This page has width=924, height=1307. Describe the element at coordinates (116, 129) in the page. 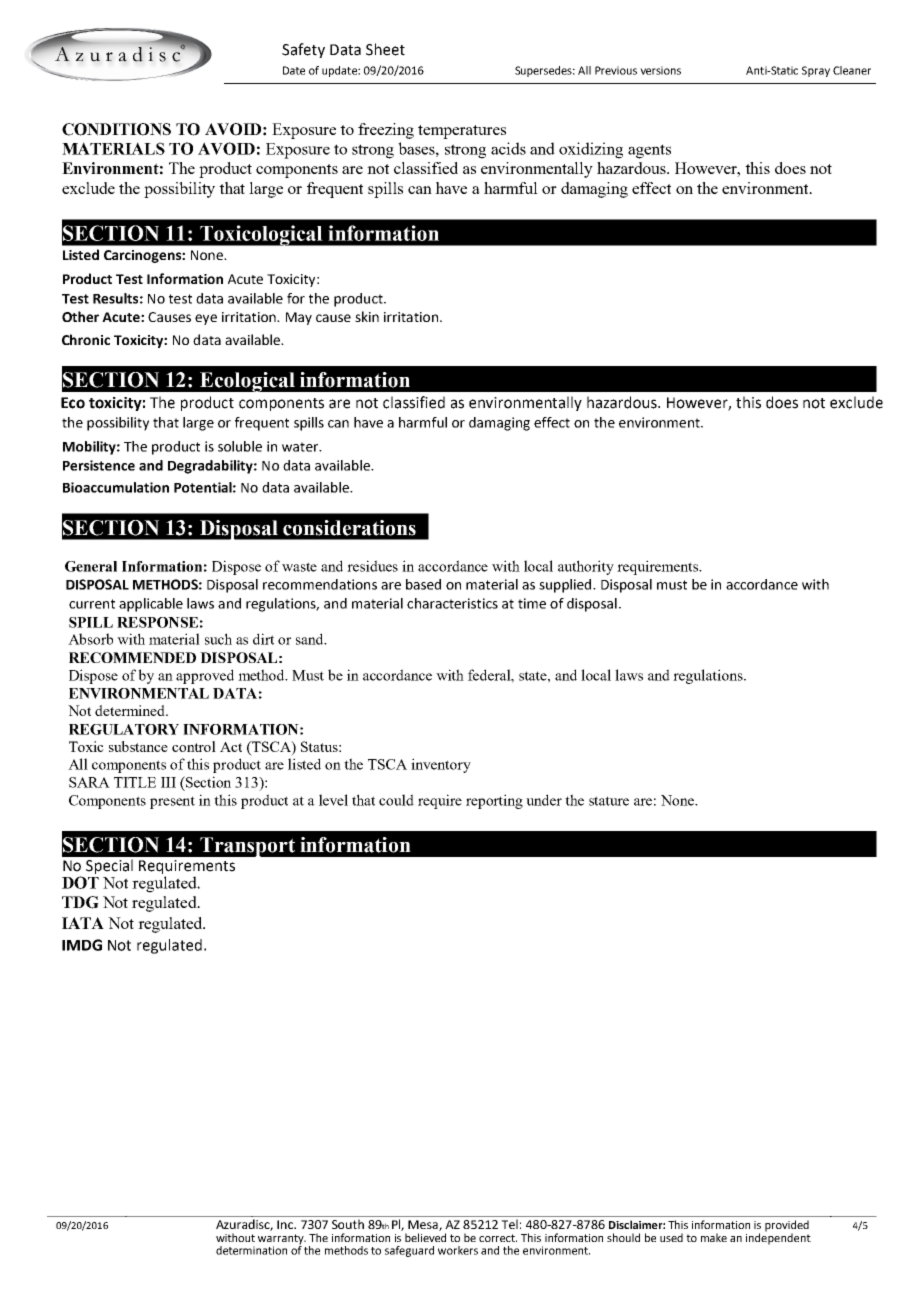

I see `CONDITIONS` at that location.
